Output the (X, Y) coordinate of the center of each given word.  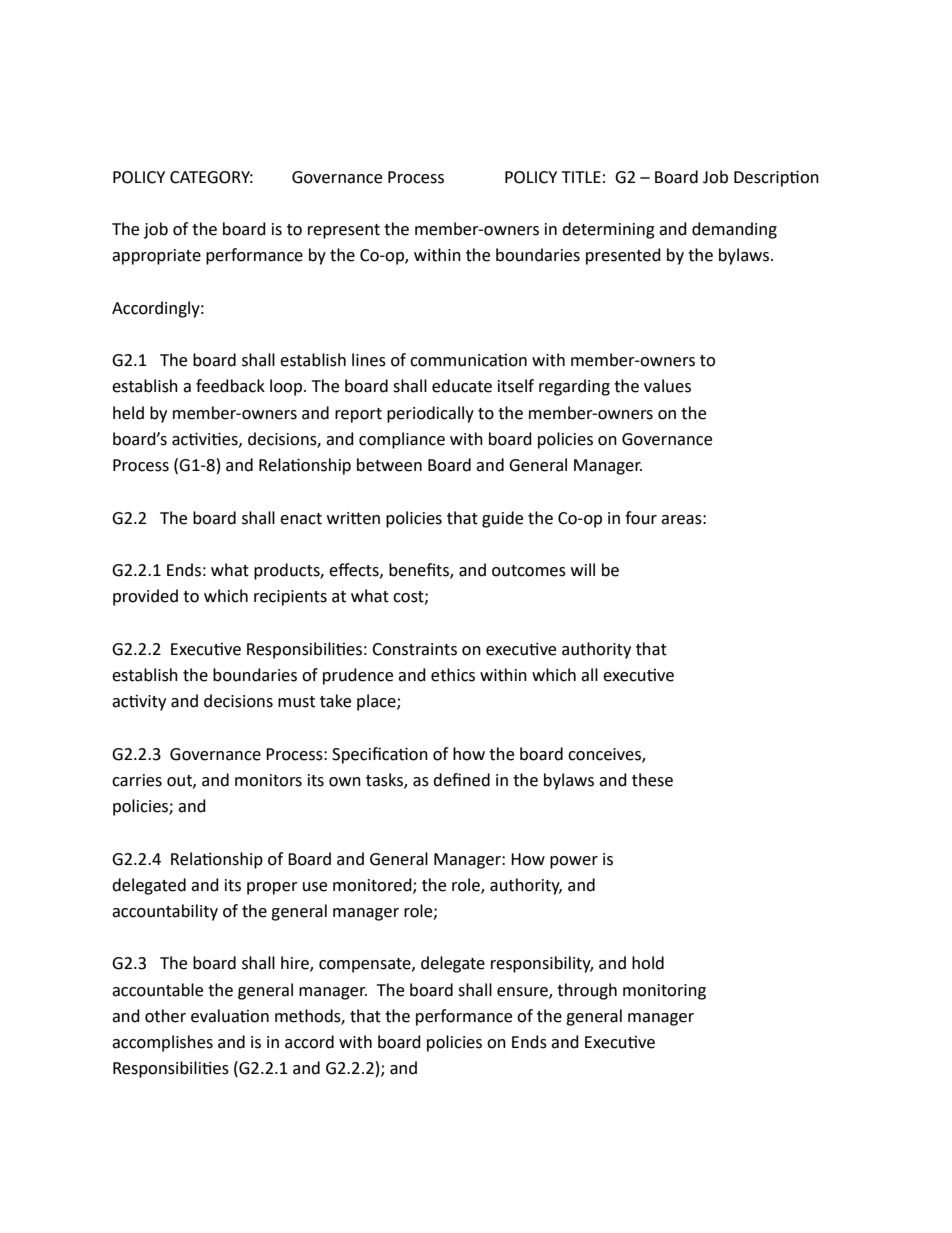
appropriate (156, 257)
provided (145, 597)
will (583, 569)
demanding (734, 230)
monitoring (664, 992)
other (165, 1016)
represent (344, 231)
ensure (523, 992)
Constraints (414, 649)
